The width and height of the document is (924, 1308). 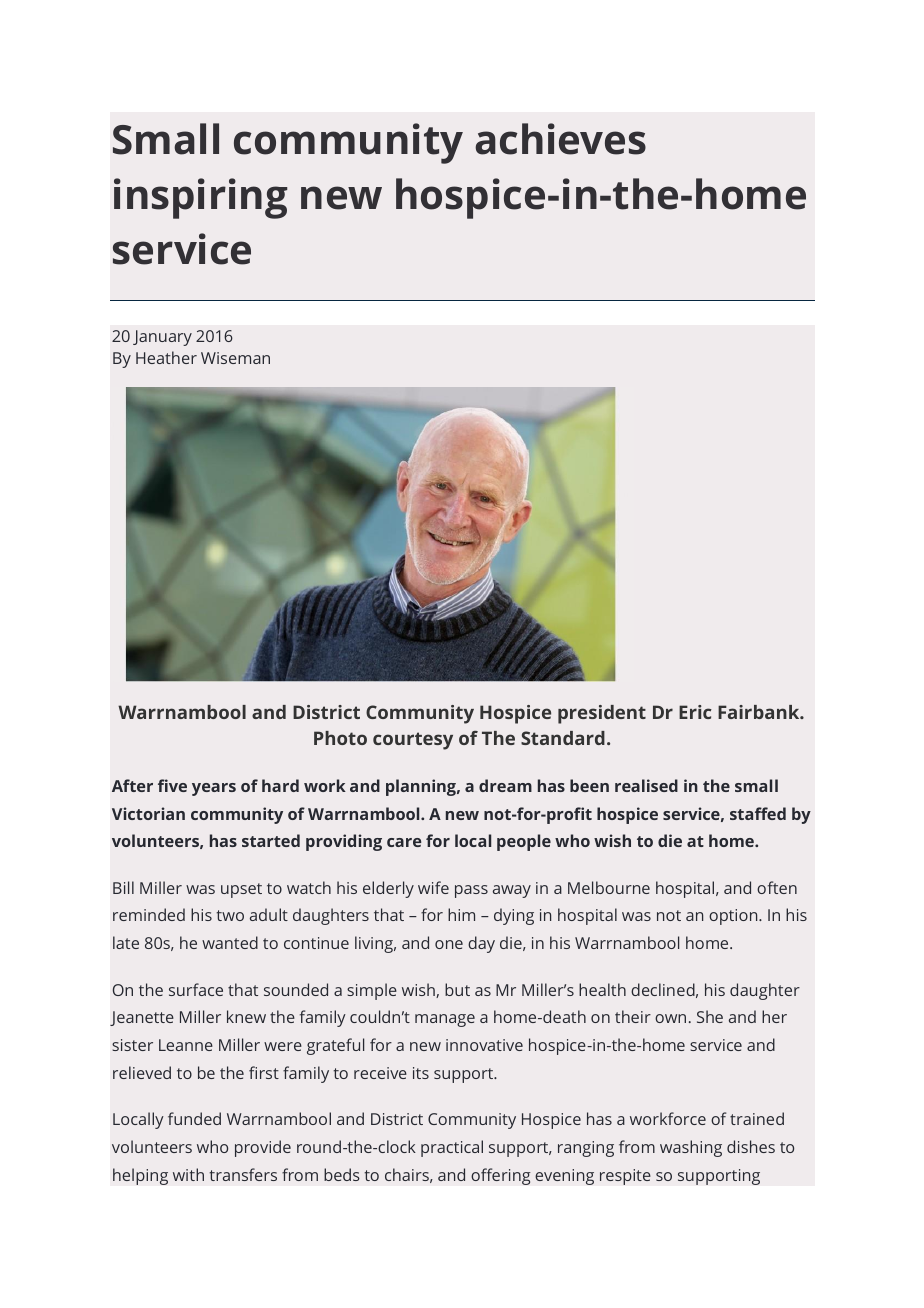 What do you see at coordinates (404, 842) in the document?
I see `care` at bounding box center [404, 842].
